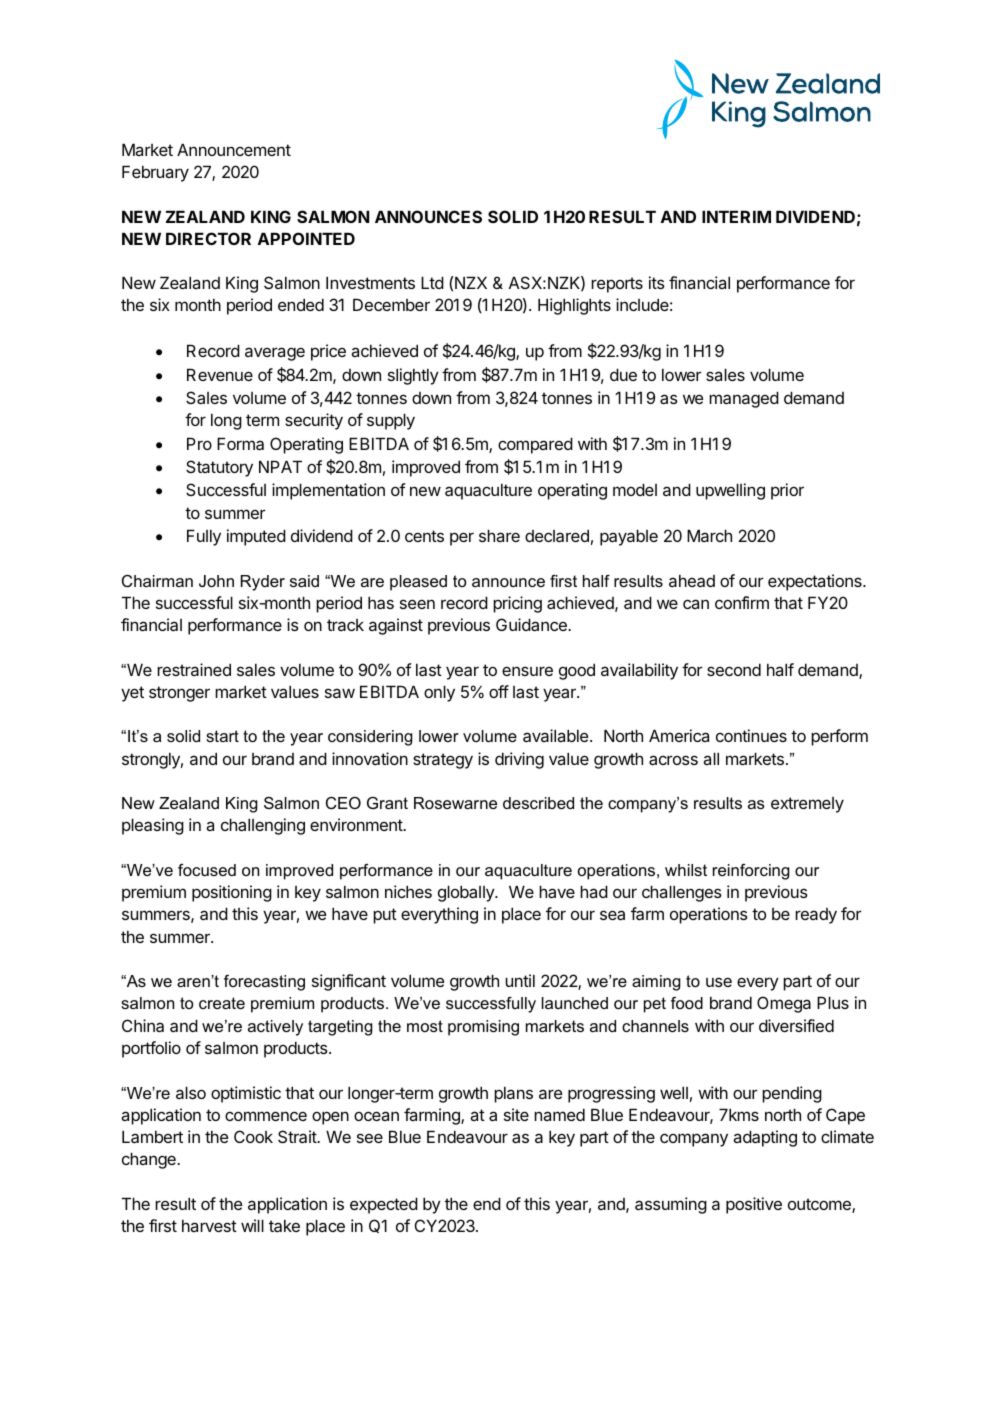 Image resolution: width=1002 pixels, height=1417 pixels. What do you see at coordinates (208, 238) in the screenshot?
I see `DIRECTOR` at bounding box center [208, 238].
